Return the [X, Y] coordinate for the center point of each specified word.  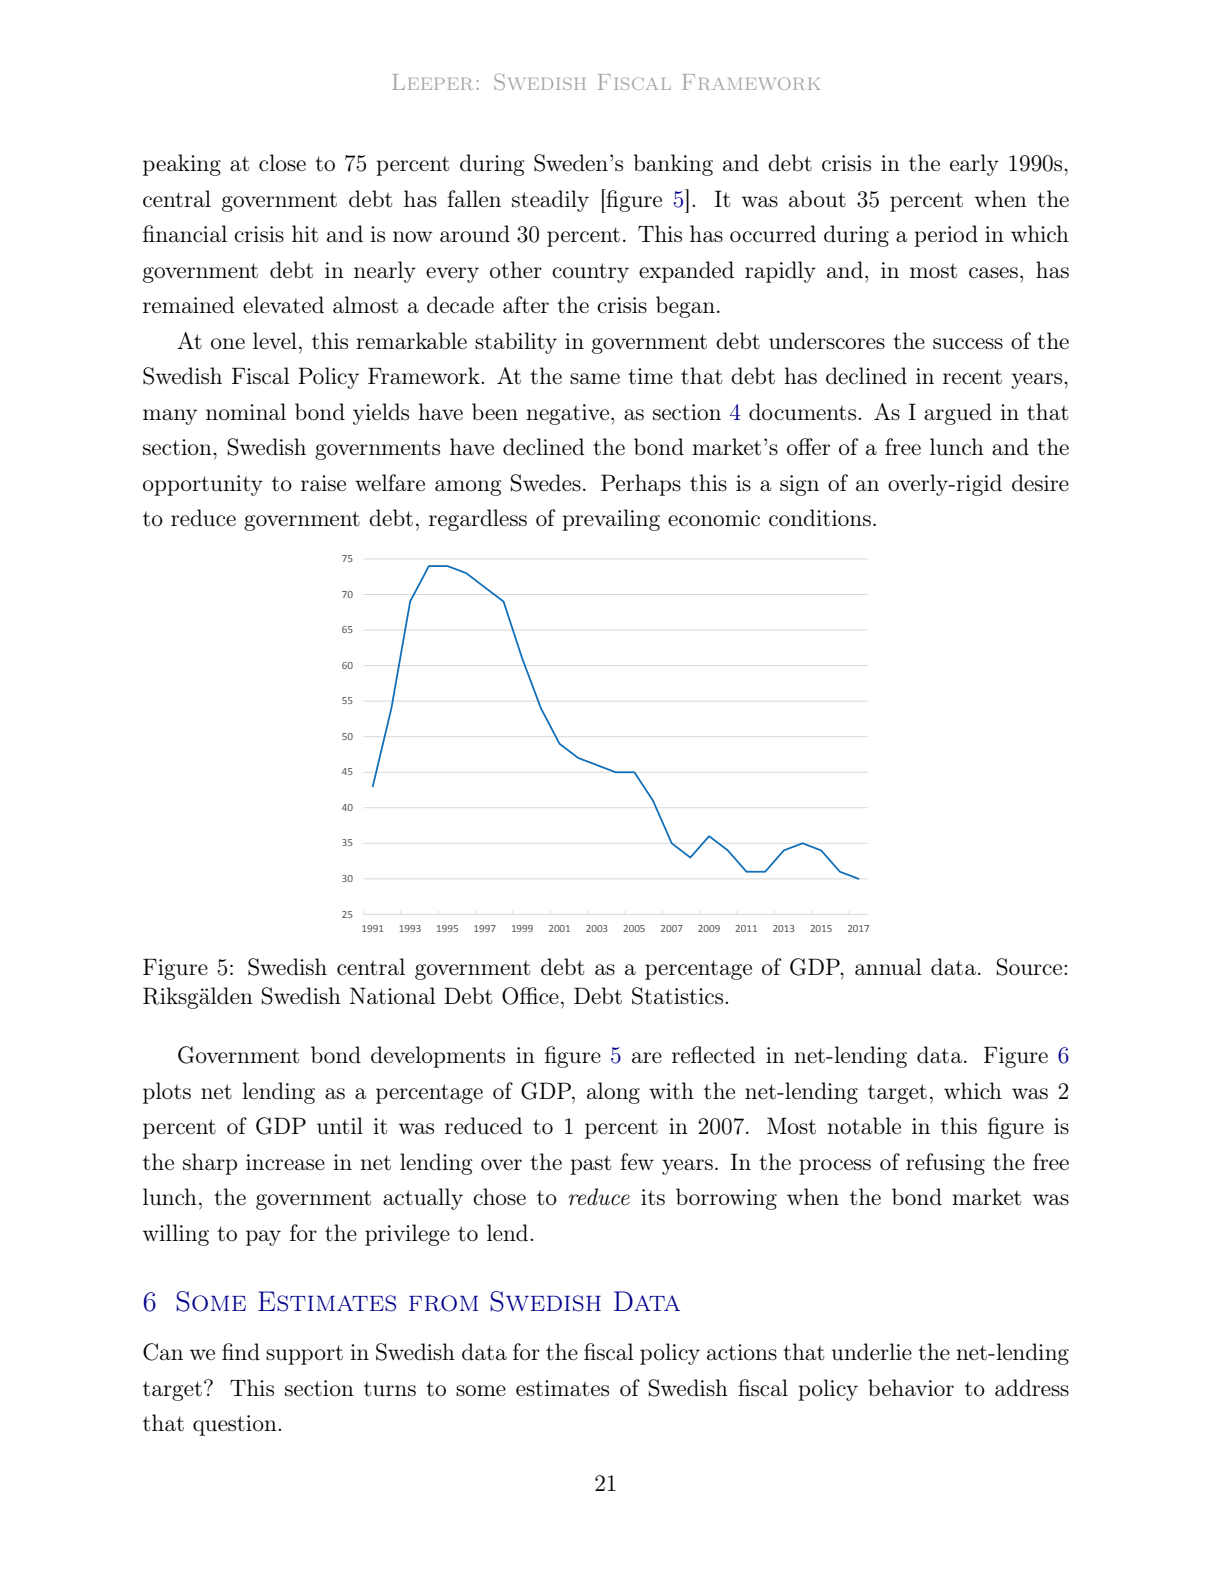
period [946, 236]
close [282, 163]
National [393, 996]
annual [888, 967]
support [304, 1355]
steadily [550, 201]
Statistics [679, 996]
